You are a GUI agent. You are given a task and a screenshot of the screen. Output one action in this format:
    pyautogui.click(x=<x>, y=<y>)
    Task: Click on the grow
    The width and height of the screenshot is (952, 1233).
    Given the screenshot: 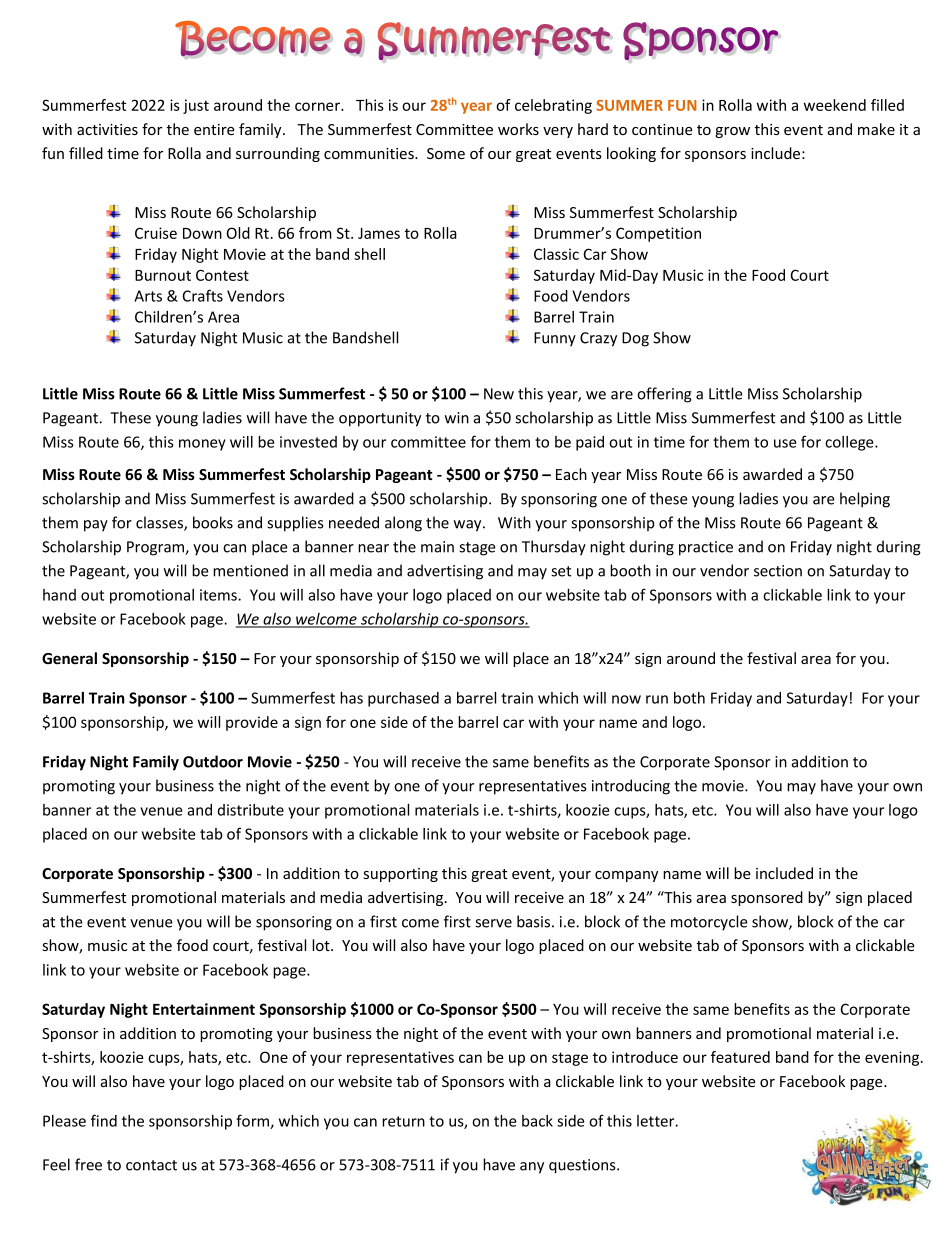 What is the action you would take?
    pyautogui.click(x=732, y=132)
